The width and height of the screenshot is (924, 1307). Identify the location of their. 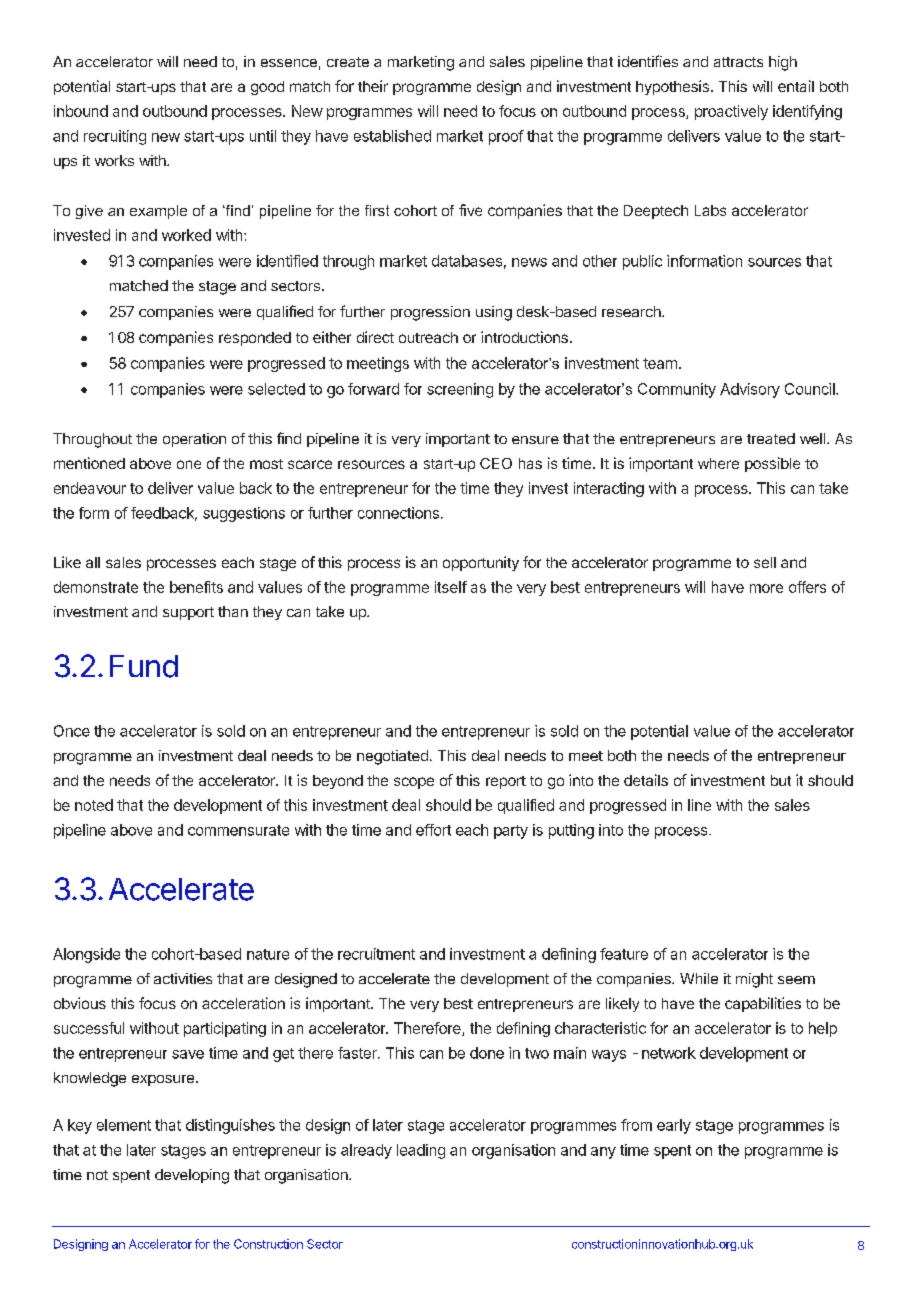
(373, 86).
